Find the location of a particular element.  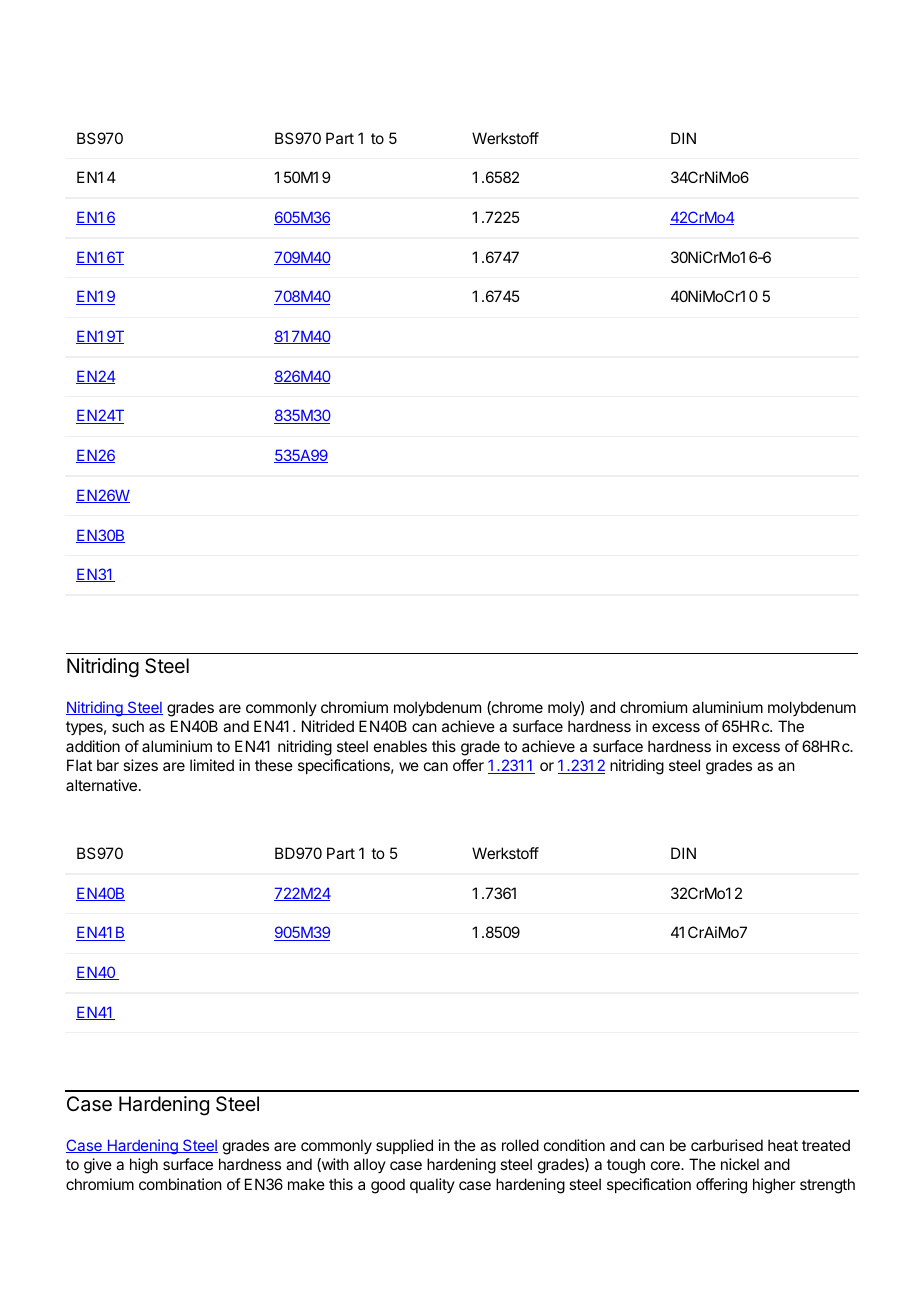

alternative is located at coordinates (101, 785).
